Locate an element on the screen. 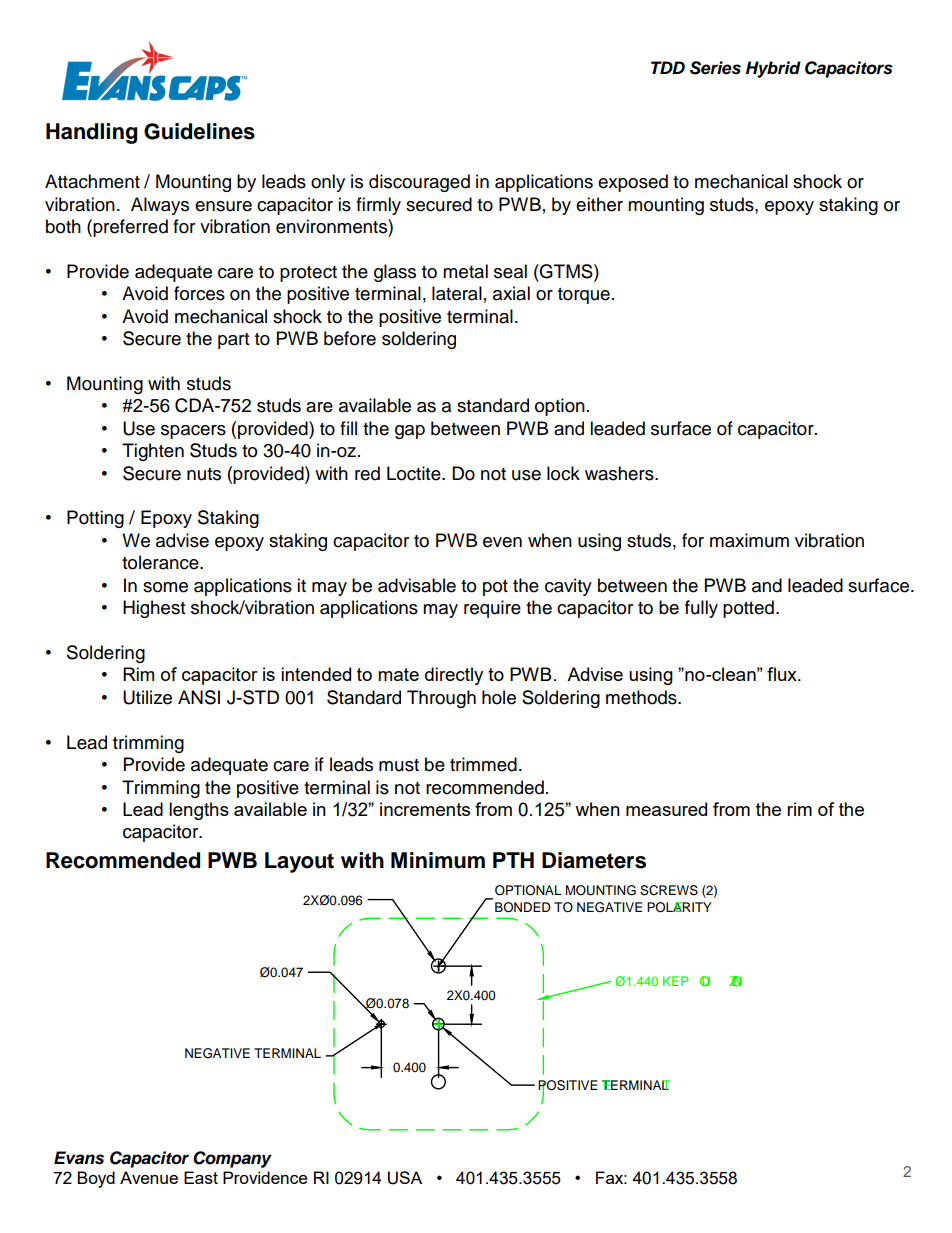 Image resolution: width=952 pixels, height=1233 pixels. USA is located at coordinates (405, 1178).
